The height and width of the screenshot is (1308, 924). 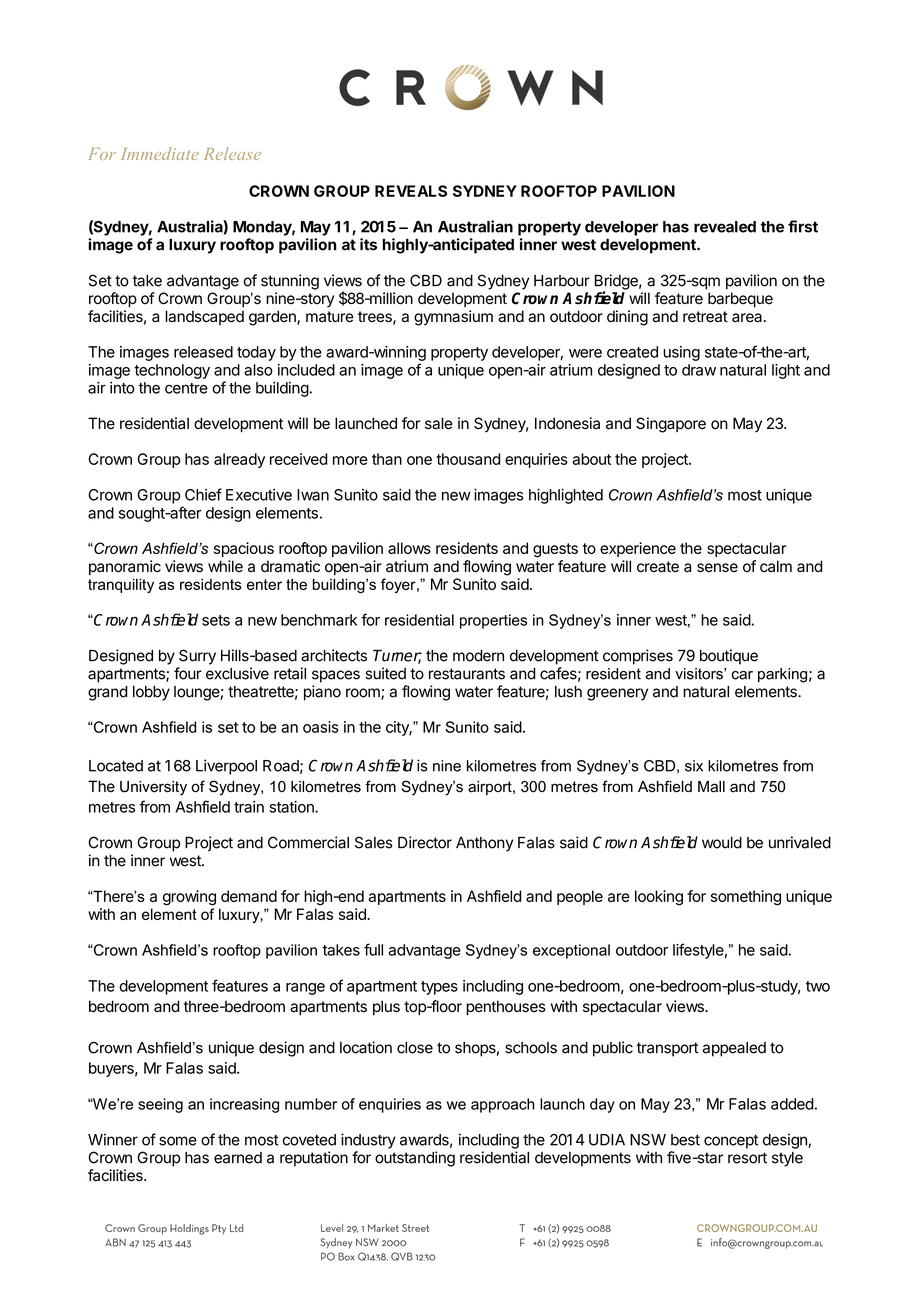 I want to click on REVEALS, so click(x=411, y=191).
